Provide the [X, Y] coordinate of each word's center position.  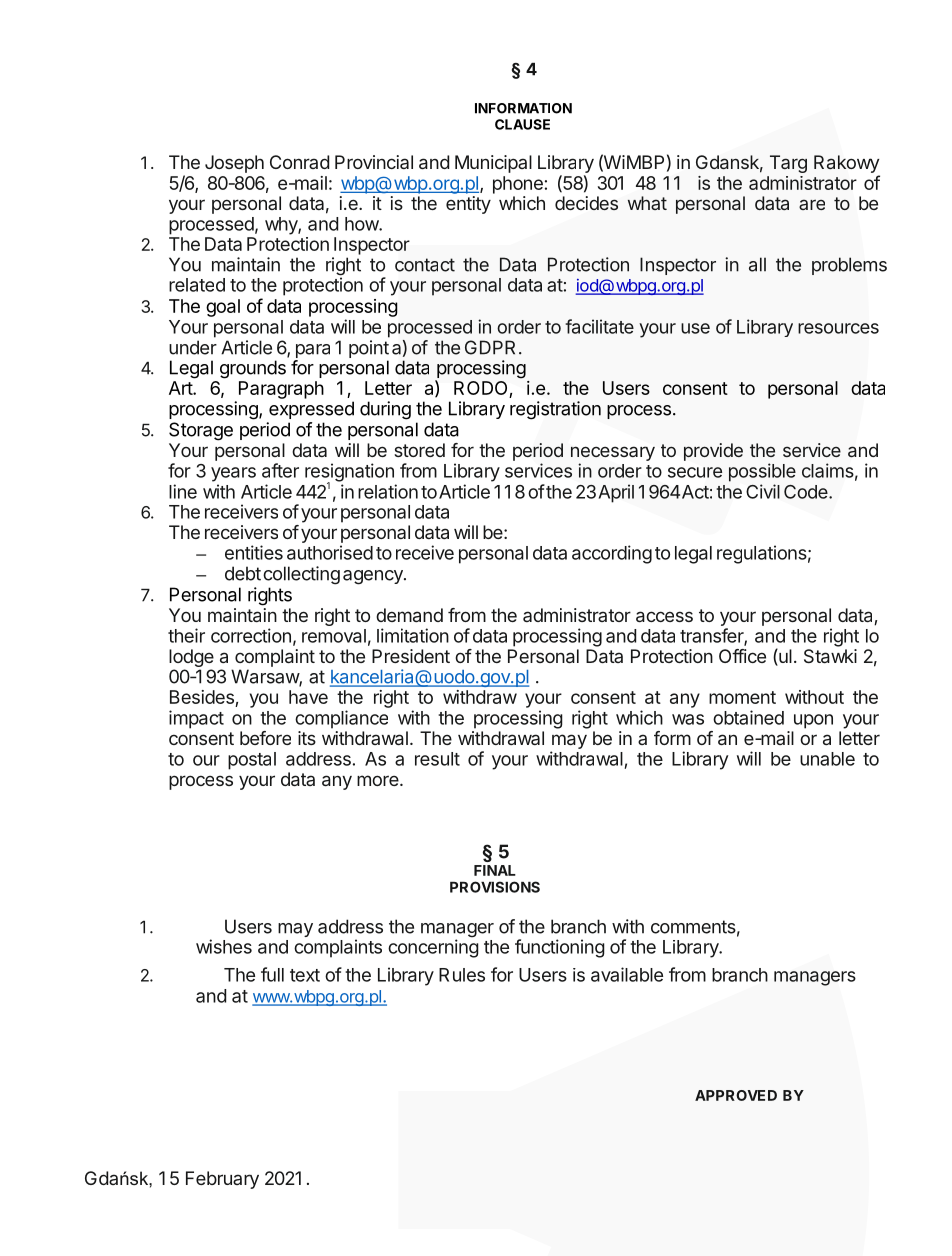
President [411, 656]
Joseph [234, 164]
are [812, 204]
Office [742, 656]
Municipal [493, 164]
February [222, 1180]
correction [251, 635]
